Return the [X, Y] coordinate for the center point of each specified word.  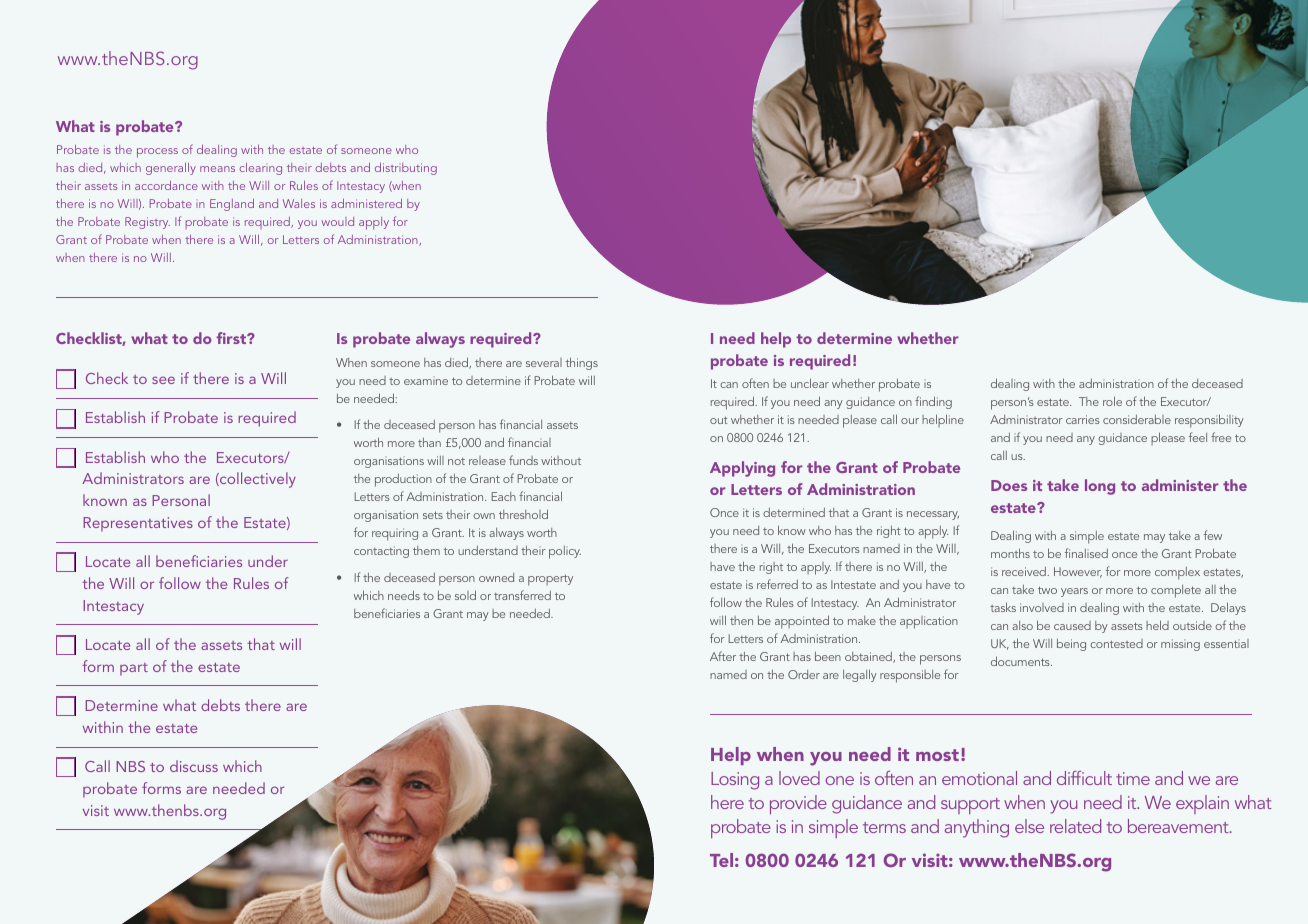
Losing [735, 781]
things [582, 363]
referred [777, 584]
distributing [406, 169]
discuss [194, 766]
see [163, 380]
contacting [381, 552]
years [1074, 592]
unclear [810, 383]
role [1112, 401]
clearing [261, 169]
